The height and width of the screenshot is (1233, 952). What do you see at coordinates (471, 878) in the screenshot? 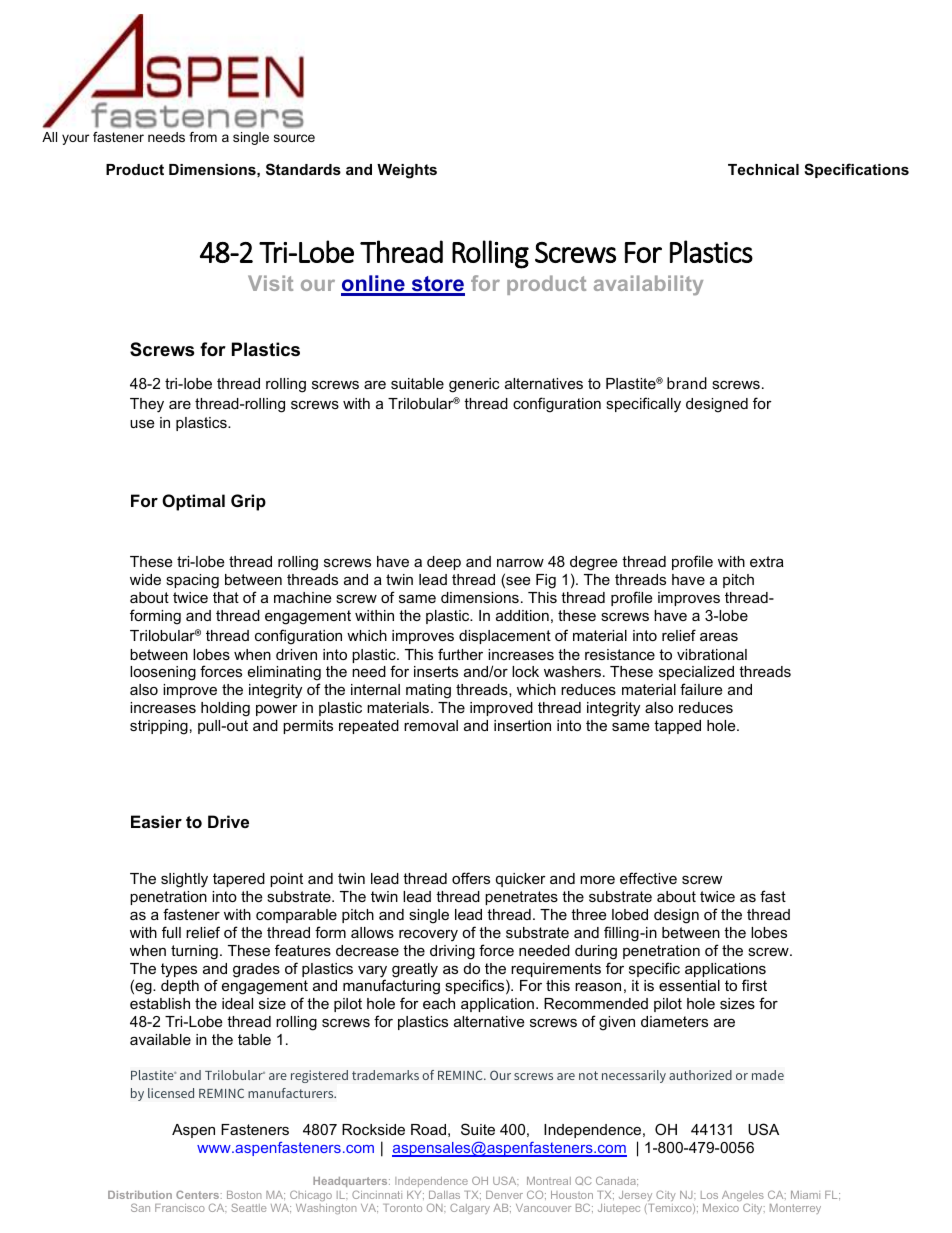
I see `offers` at bounding box center [471, 878].
